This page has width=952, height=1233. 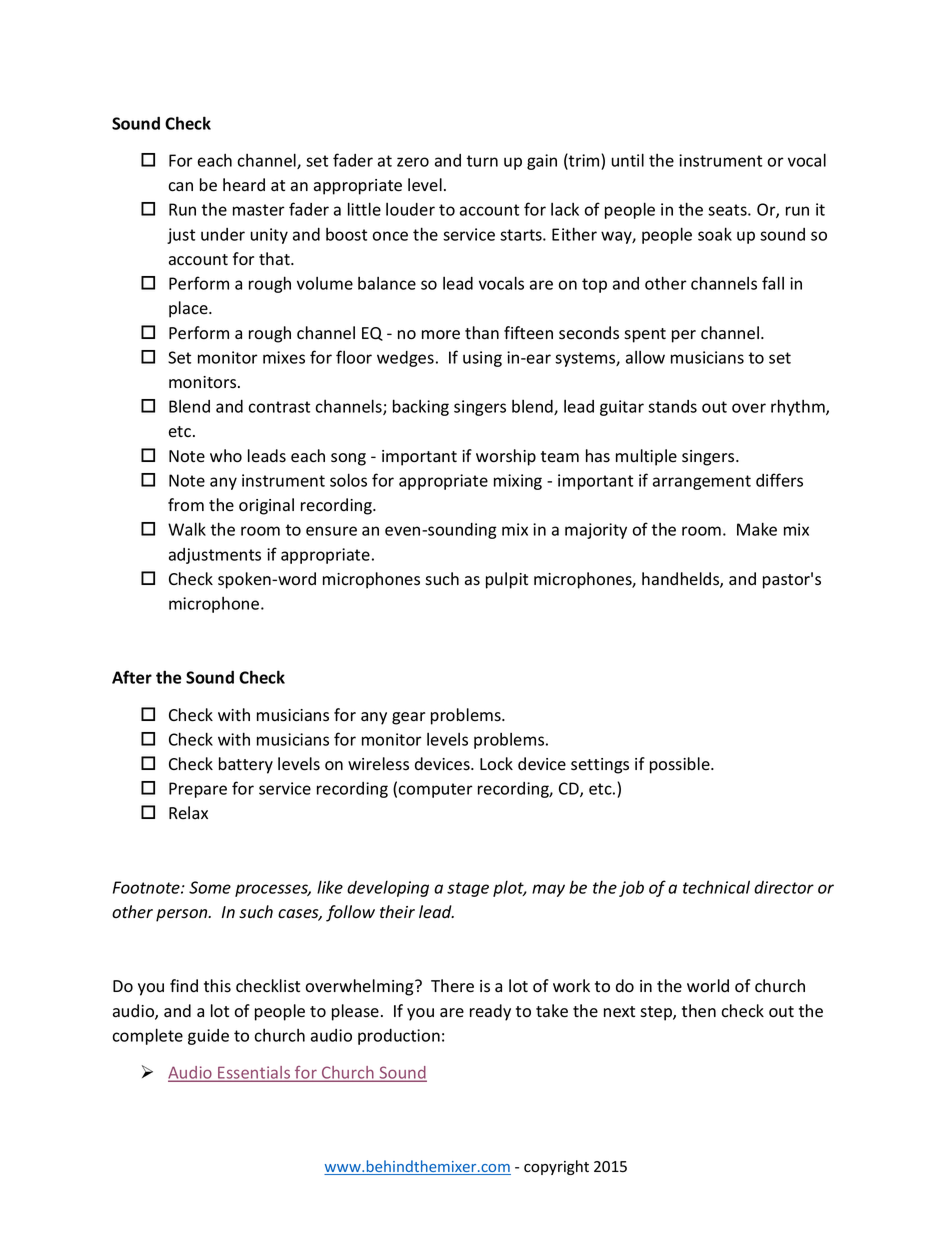 I want to click on Essentials, so click(x=254, y=1073).
